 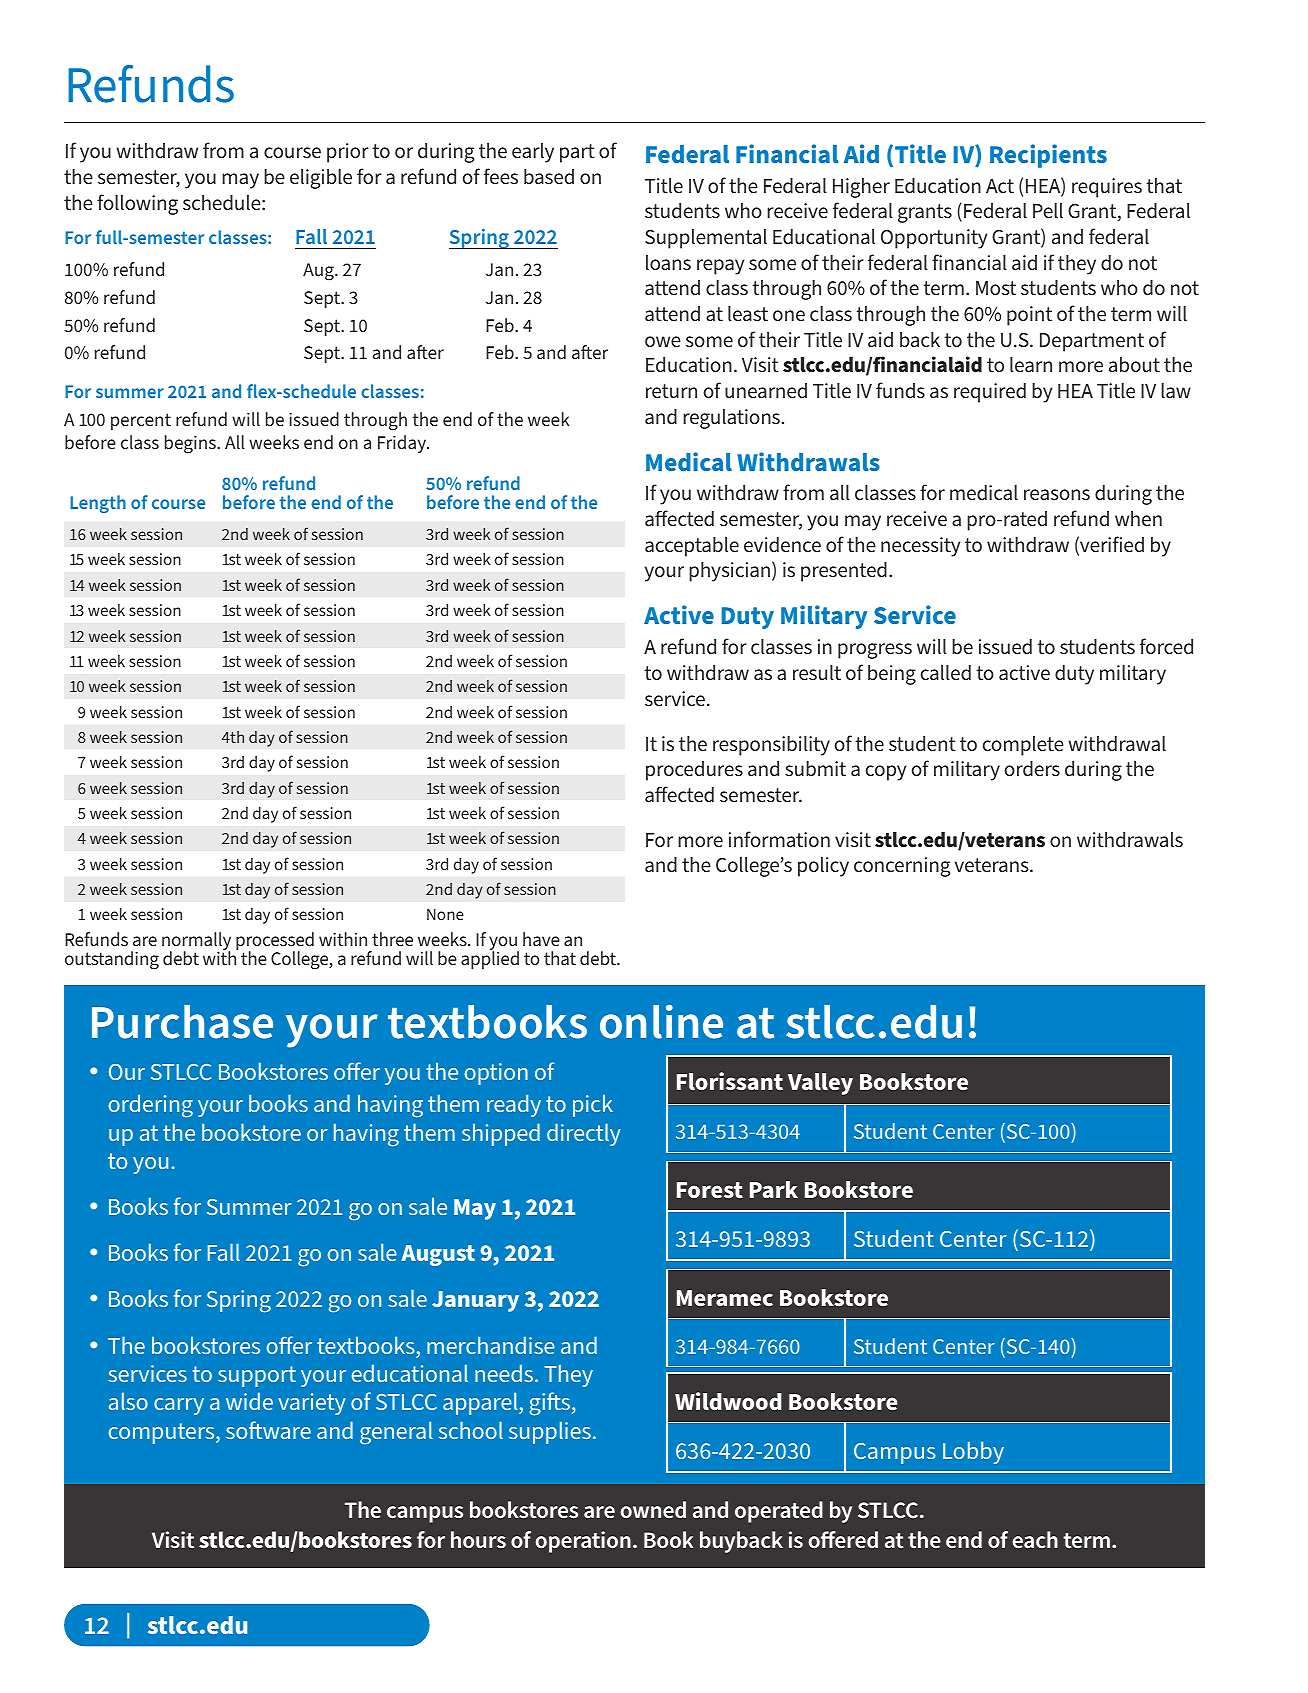 I want to click on following, so click(x=137, y=204).
